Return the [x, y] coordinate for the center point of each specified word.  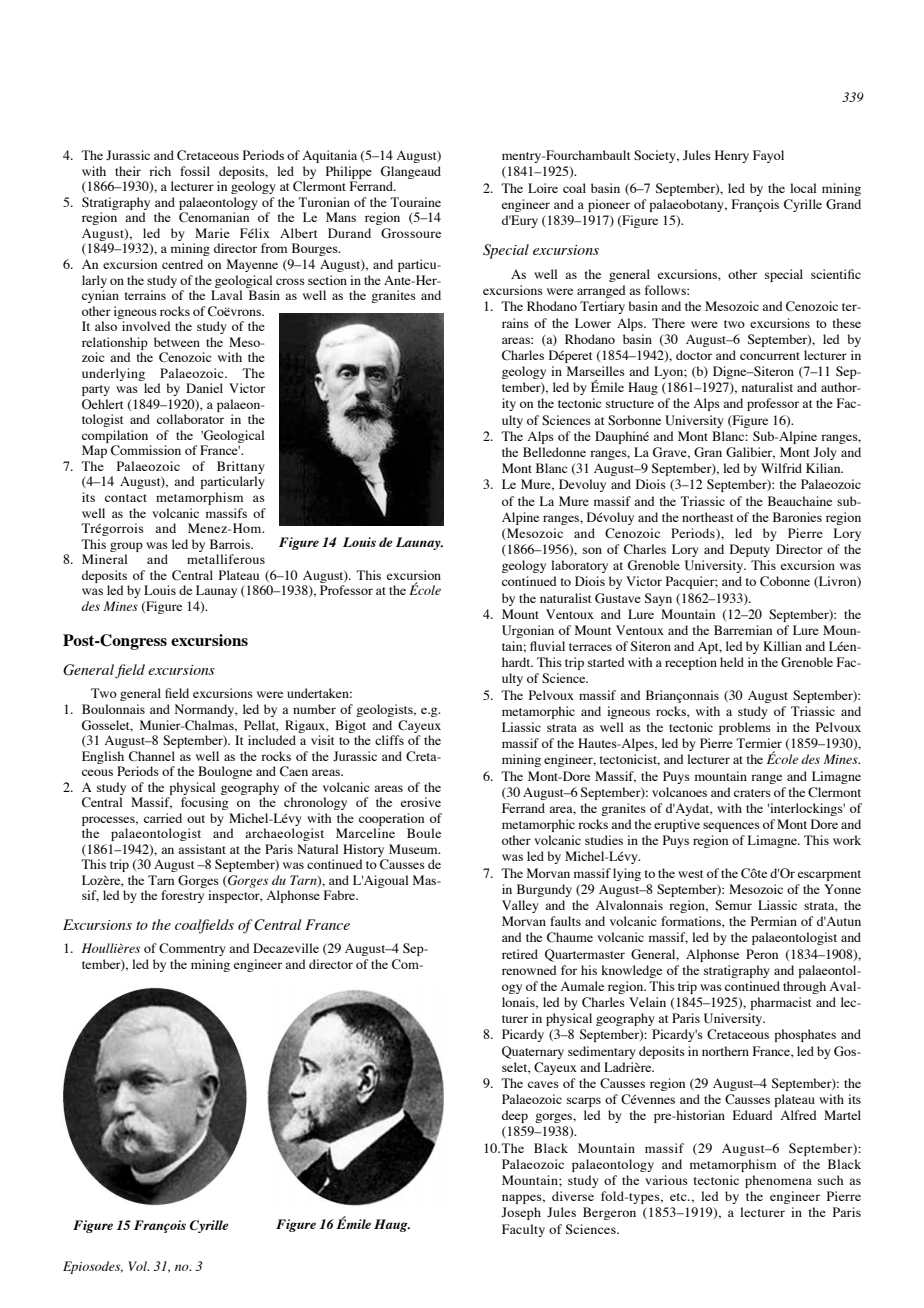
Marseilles [596, 371]
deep [515, 1116]
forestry [182, 896]
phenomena [778, 1181]
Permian [774, 921]
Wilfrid [781, 468]
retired [520, 954]
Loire [543, 188]
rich [160, 171]
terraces [590, 647]
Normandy [205, 710]
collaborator [190, 419]
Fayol [768, 156]
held [732, 662]
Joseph [521, 1213]
